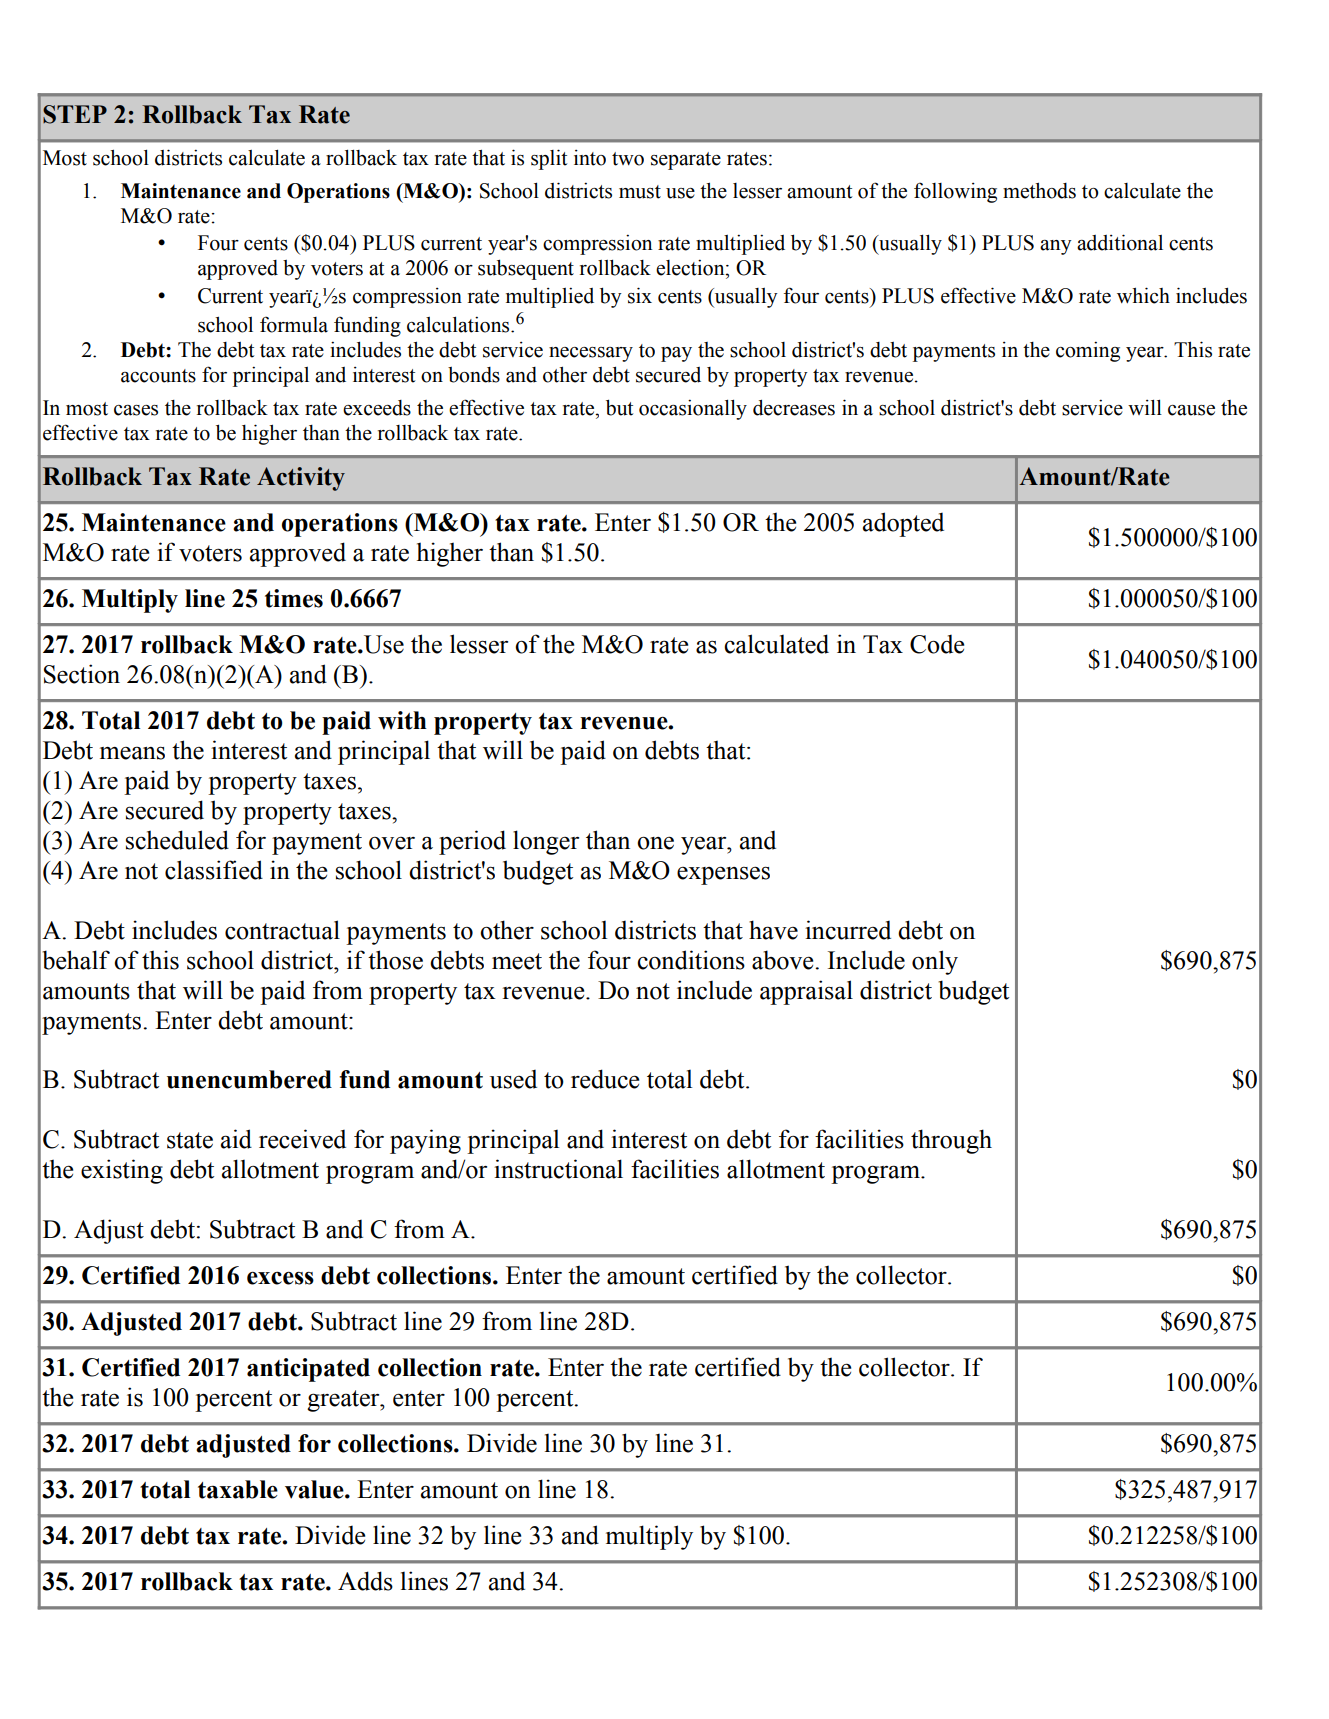  I want to click on only, so click(935, 962).
